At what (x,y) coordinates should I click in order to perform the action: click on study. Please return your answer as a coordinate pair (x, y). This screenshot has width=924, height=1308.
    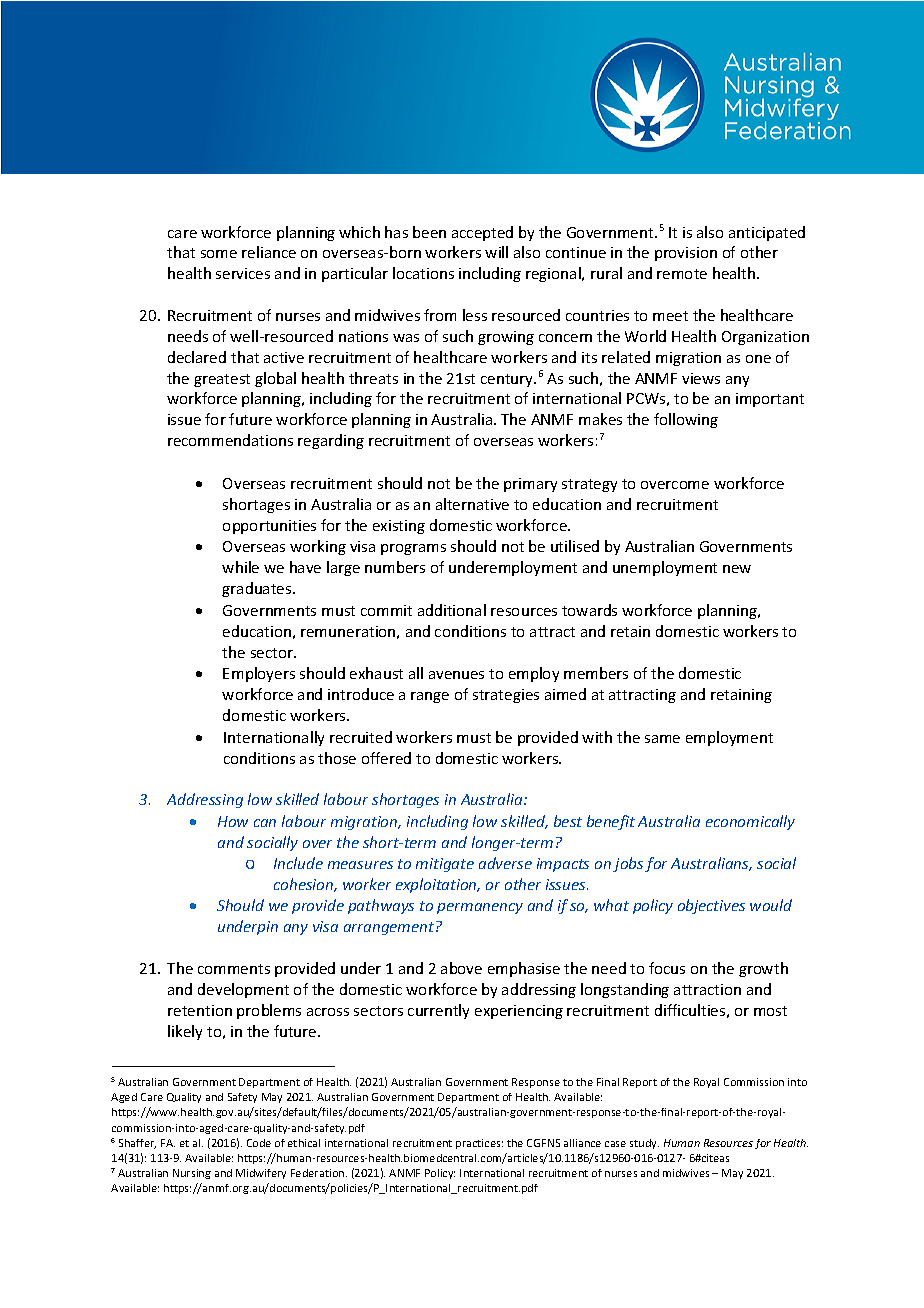
    Looking at the image, I should click on (644, 1144).
